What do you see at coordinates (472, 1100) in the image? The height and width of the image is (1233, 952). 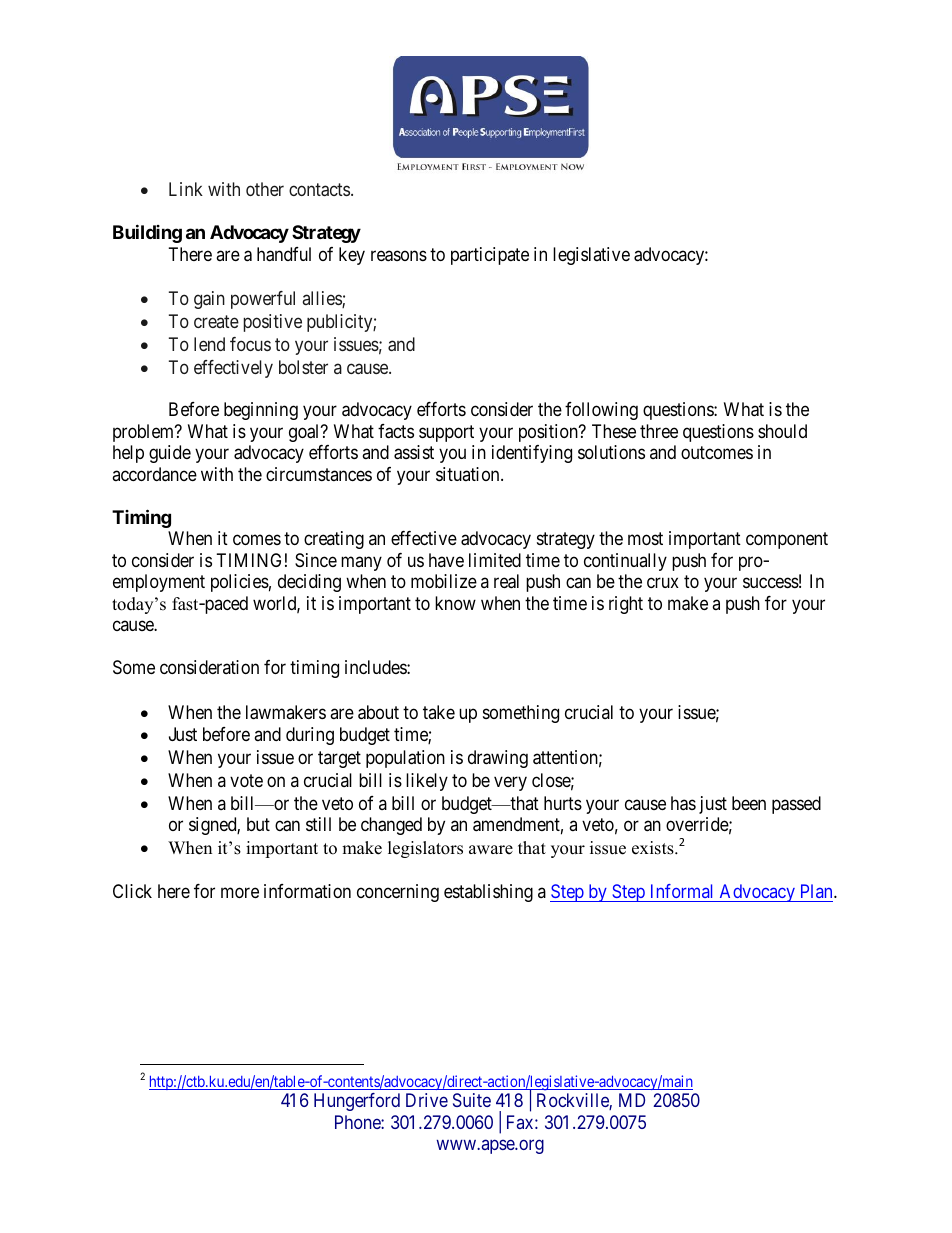 I see `Suite` at bounding box center [472, 1100].
